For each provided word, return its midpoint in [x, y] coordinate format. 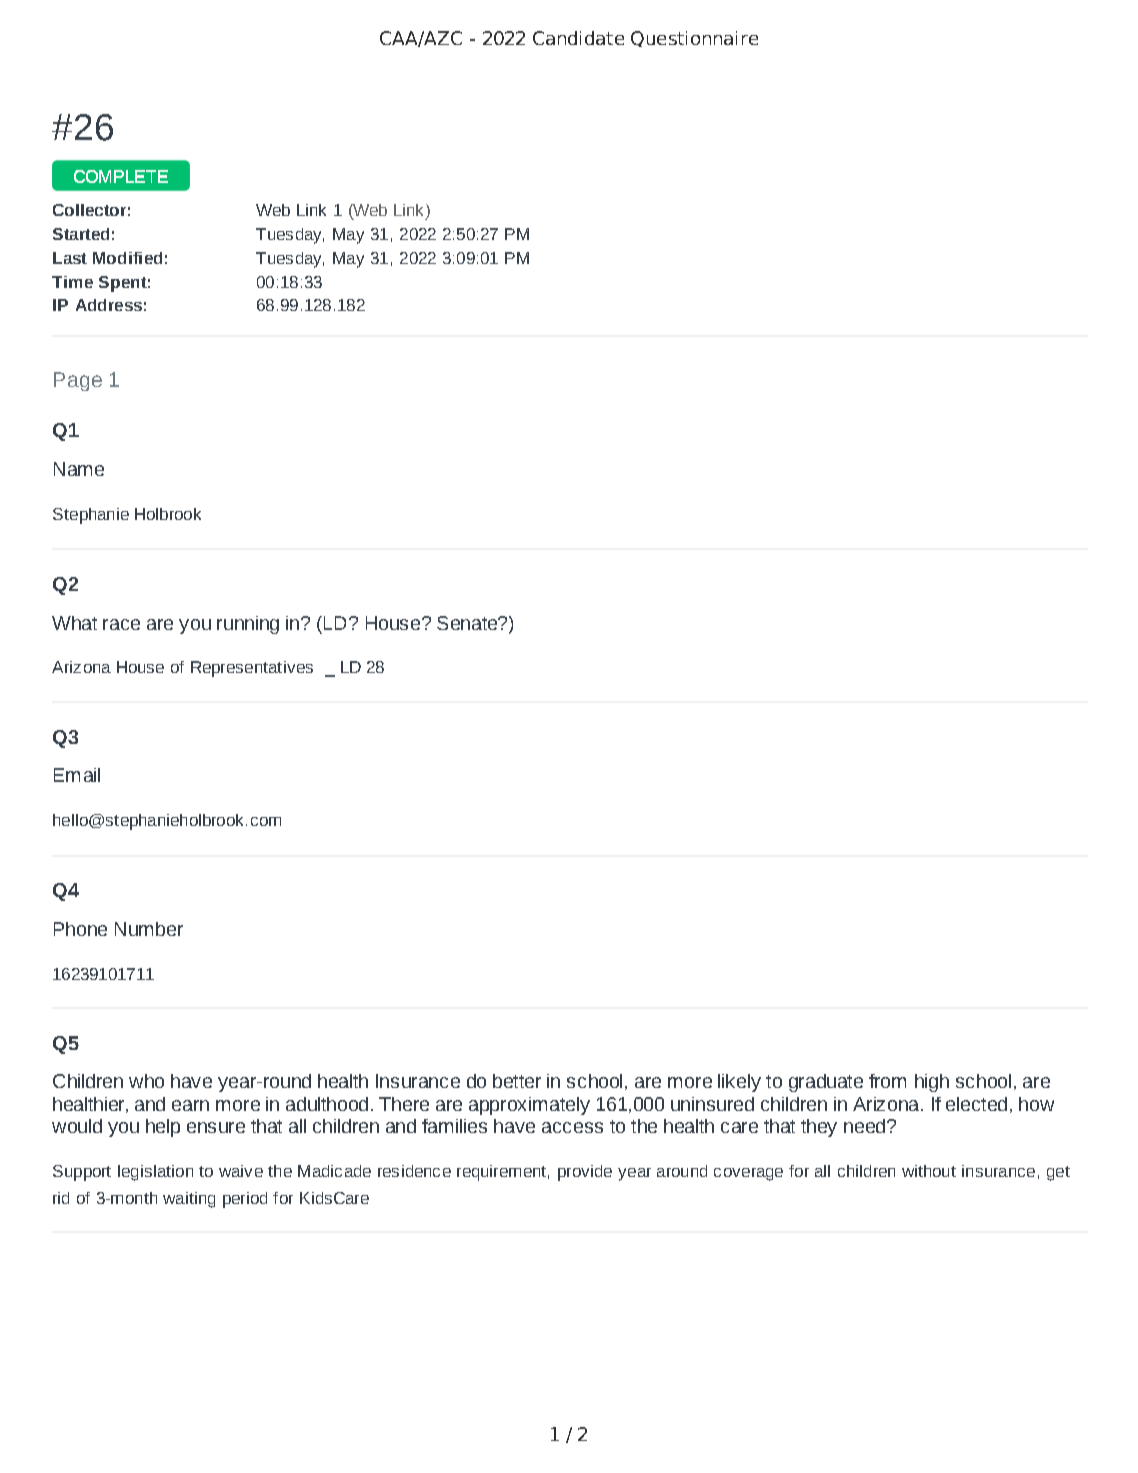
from [887, 1081]
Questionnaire [694, 39]
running [248, 625]
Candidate [578, 38]
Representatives [252, 669]
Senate [468, 623]
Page [78, 381]
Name [79, 469]
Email [77, 775]
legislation [155, 1173]
